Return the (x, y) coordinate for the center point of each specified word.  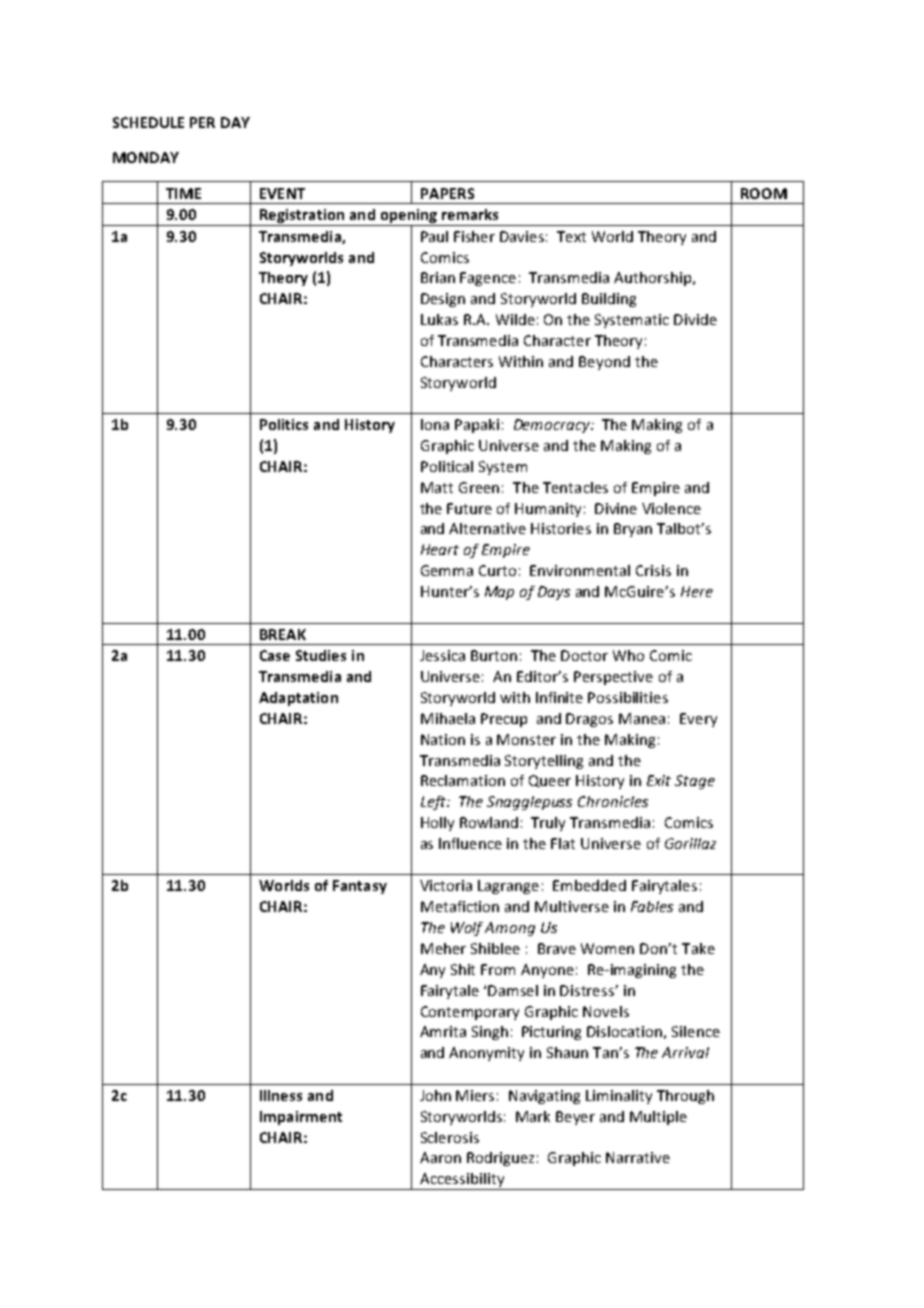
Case (275, 655)
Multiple (658, 1118)
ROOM (764, 193)
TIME (183, 193)
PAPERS (447, 193)
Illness (281, 1095)
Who (628, 655)
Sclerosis (450, 1137)
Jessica (442, 655)
